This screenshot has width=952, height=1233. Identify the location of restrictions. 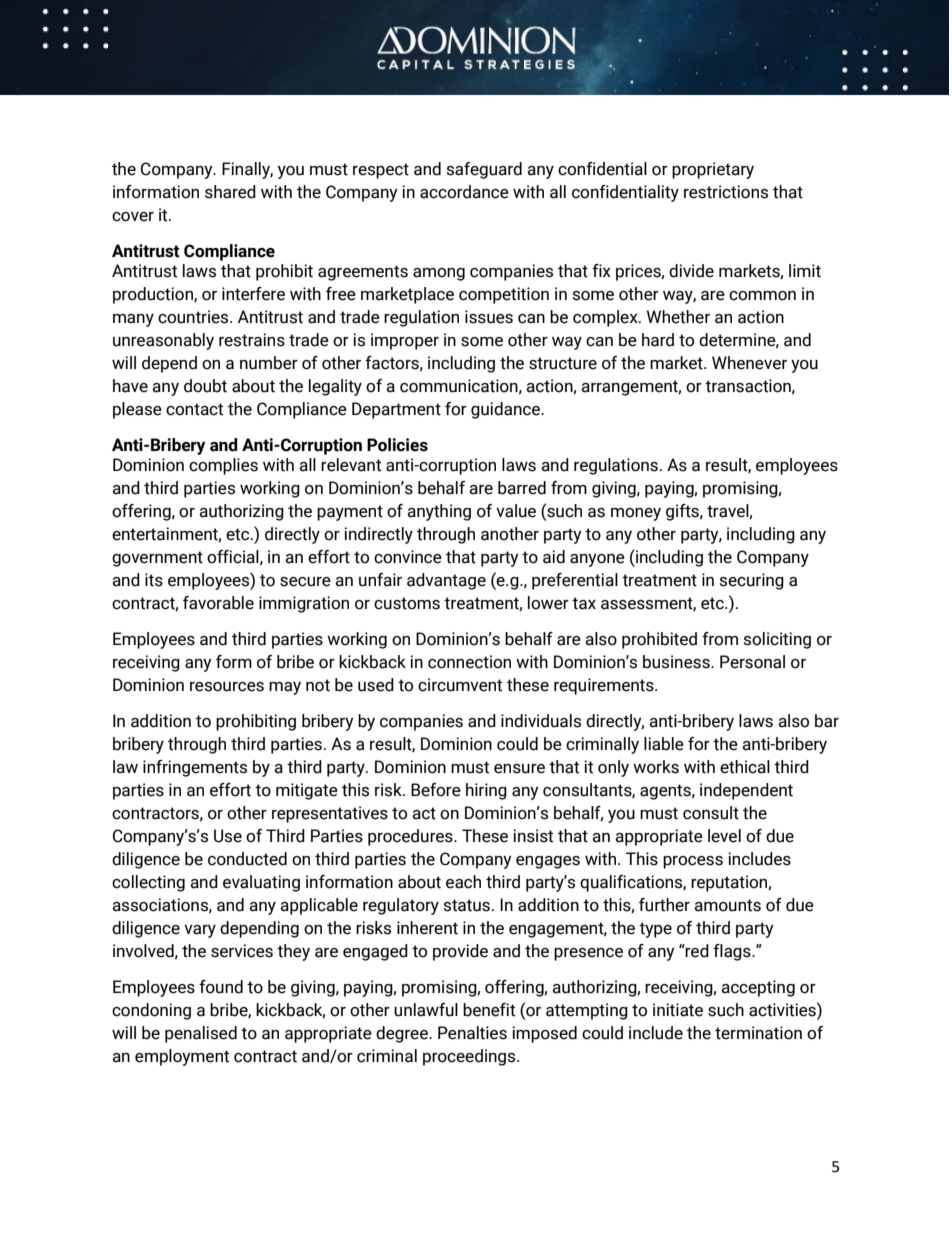
(726, 192).
